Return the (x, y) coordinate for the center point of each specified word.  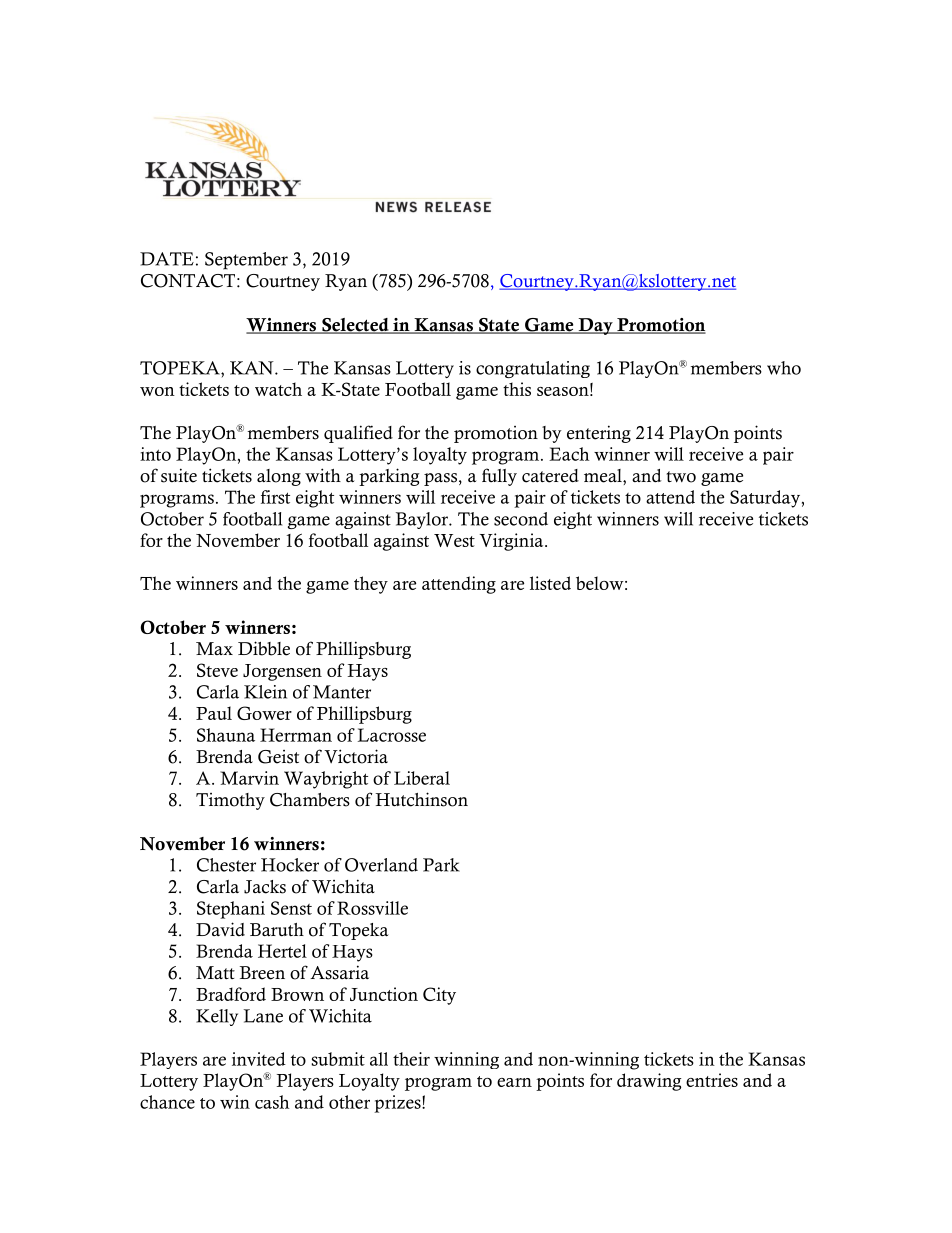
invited (259, 1059)
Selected (355, 326)
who (784, 368)
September (246, 261)
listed (550, 583)
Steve (217, 670)
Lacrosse (392, 735)
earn (514, 1082)
